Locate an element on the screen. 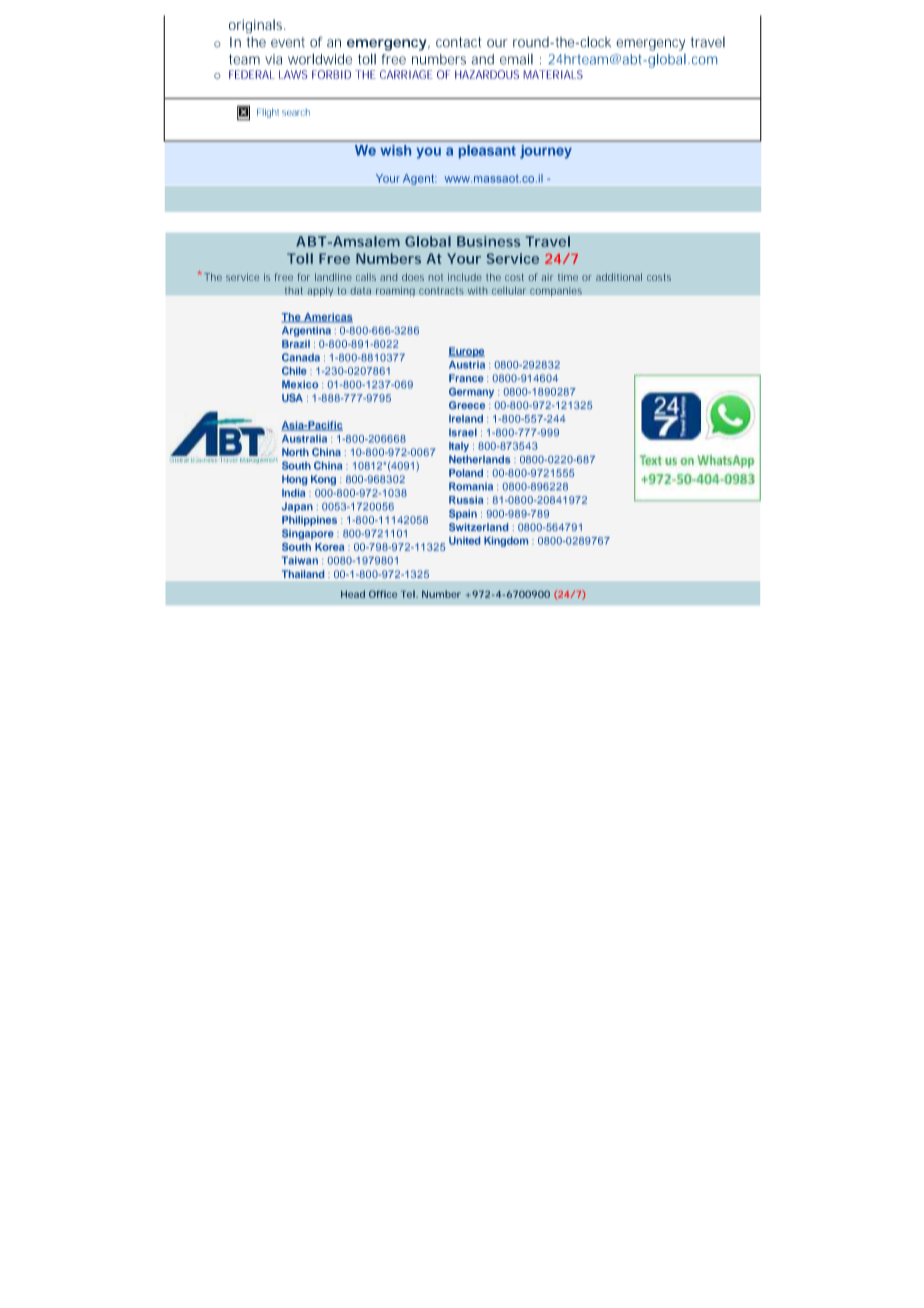  search is located at coordinates (296, 112).
